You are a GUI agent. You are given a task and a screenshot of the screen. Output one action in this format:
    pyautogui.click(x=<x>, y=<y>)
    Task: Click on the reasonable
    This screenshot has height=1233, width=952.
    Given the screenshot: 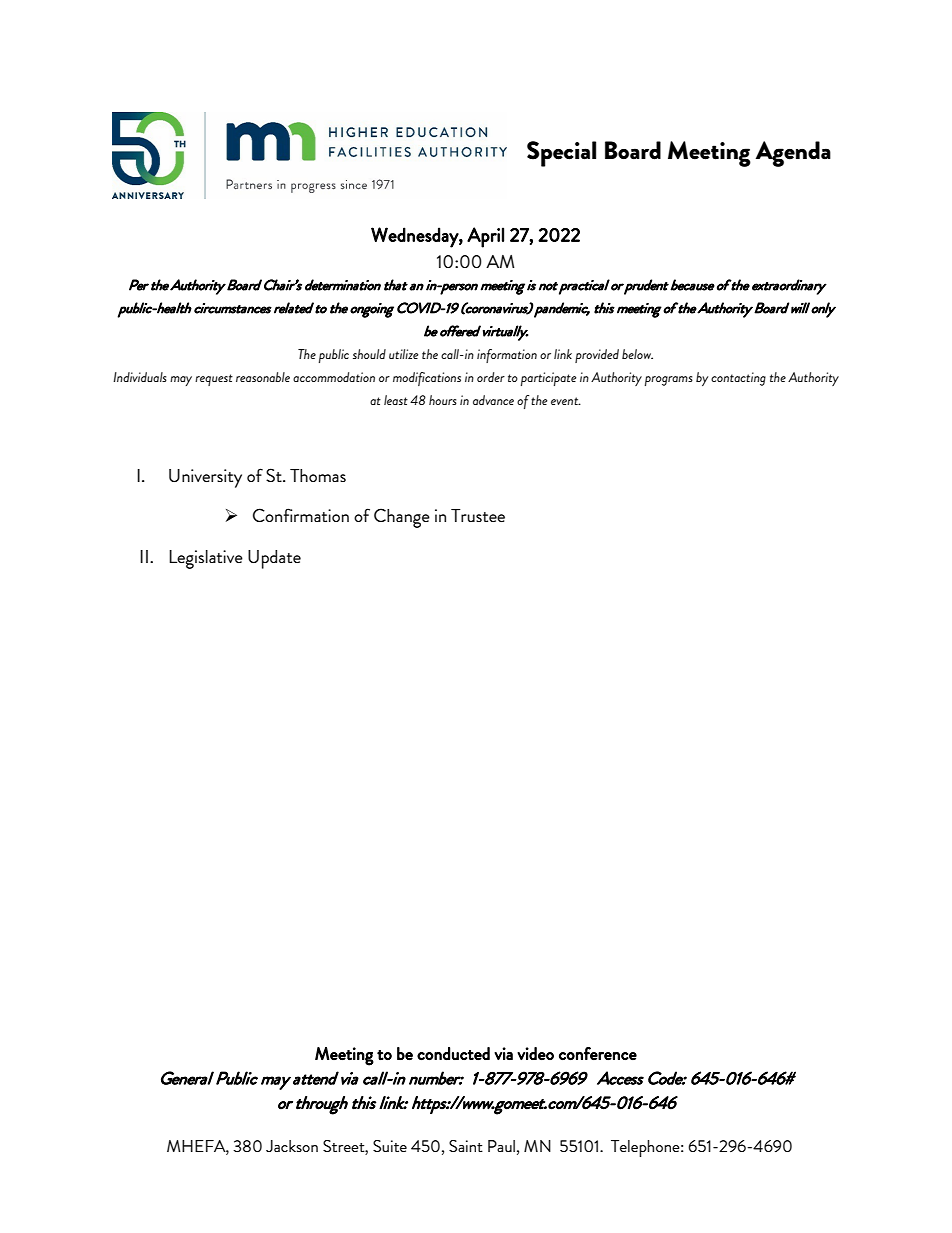 What is the action you would take?
    pyautogui.click(x=263, y=377)
